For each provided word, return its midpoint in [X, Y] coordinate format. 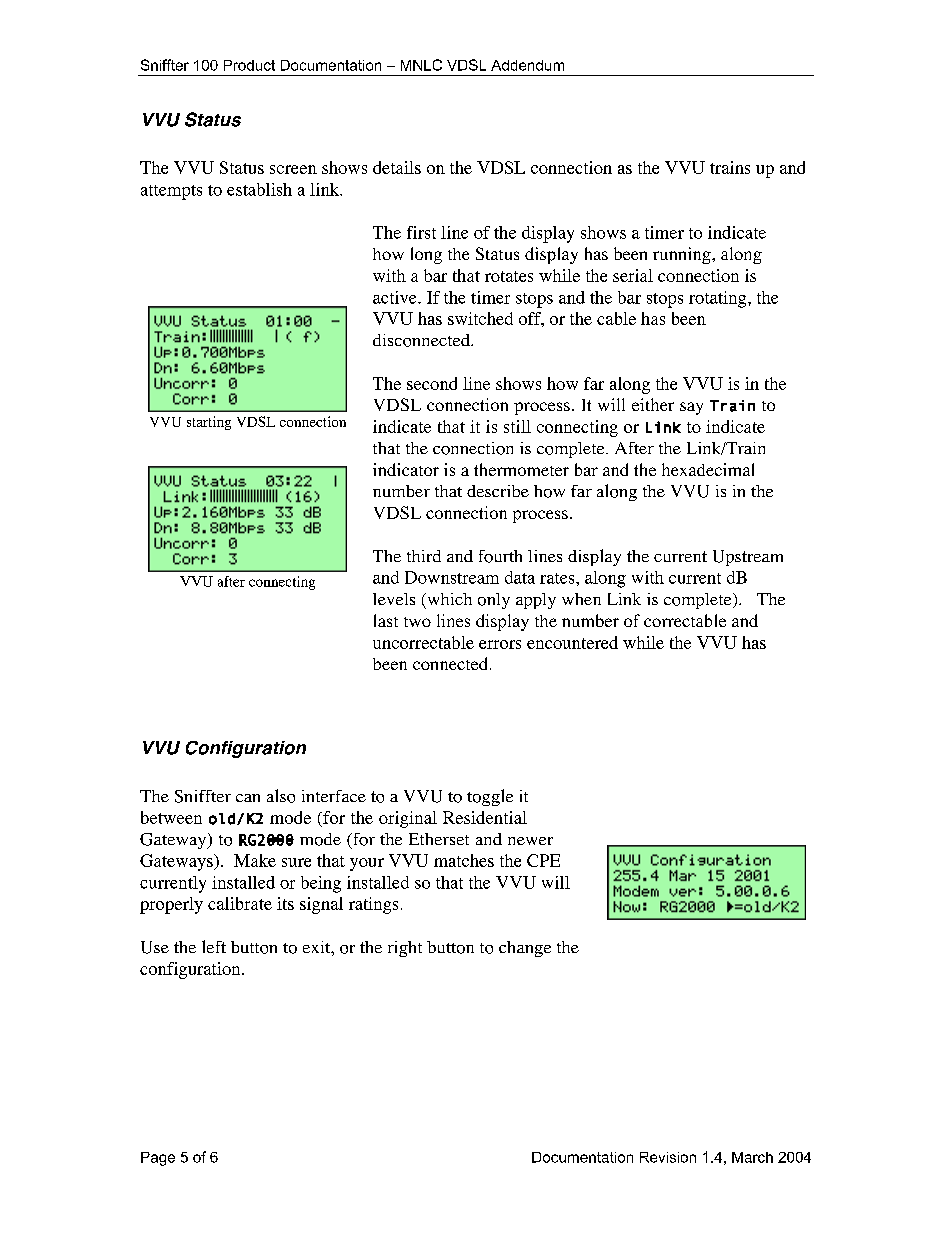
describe [498, 491]
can [248, 798]
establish [259, 189]
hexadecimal [708, 469]
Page [158, 1159]
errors [500, 644]
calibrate [240, 903]
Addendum [527, 65]
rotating [719, 299]
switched [480, 318]
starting [209, 423]
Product [249, 65]
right [405, 949]
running [683, 255]
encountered [572, 642]
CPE [543, 860]
